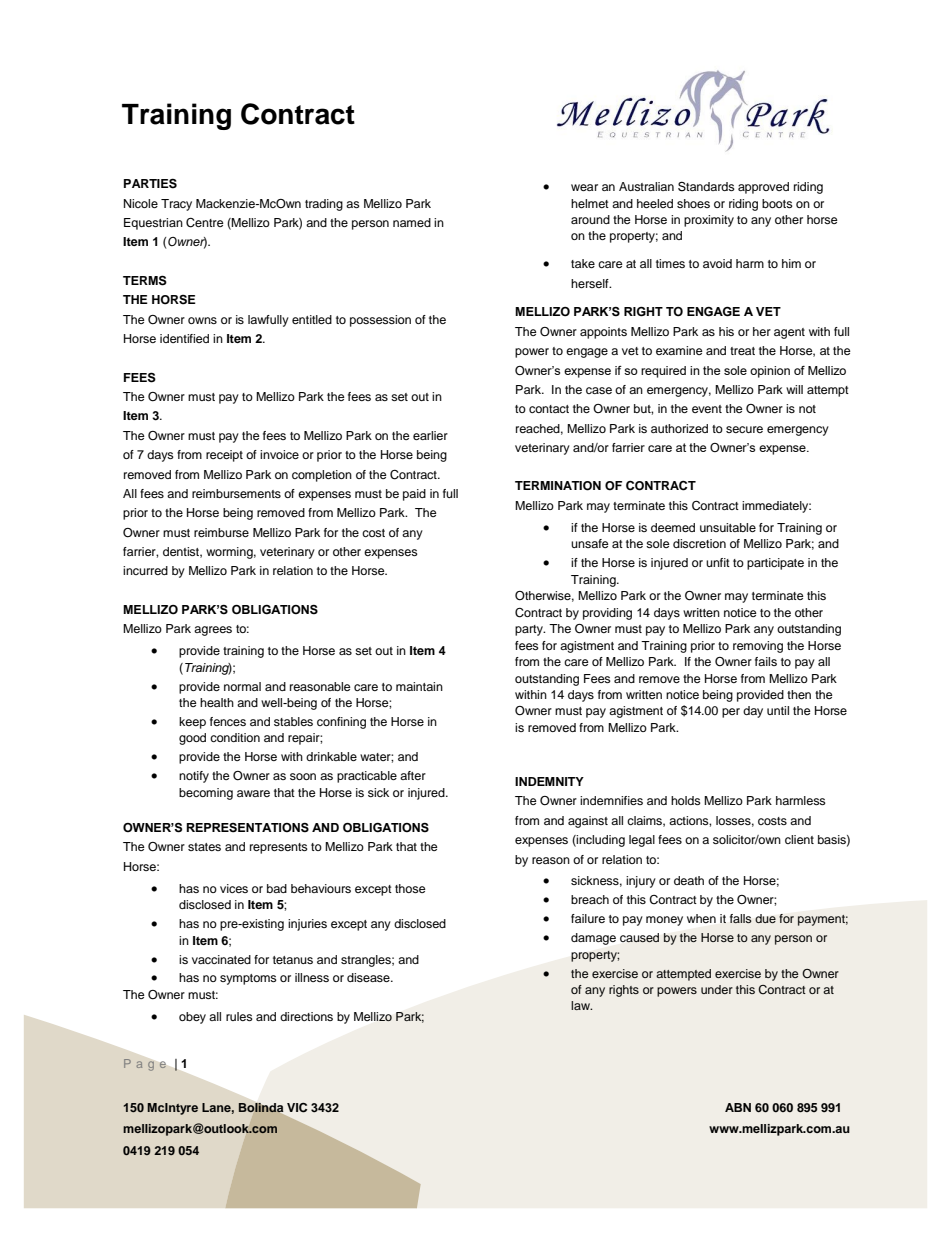 The width and height of the image is (952, 1233). Describe the element at coordinates (412, 222) in the image. I see `named` at that location.
